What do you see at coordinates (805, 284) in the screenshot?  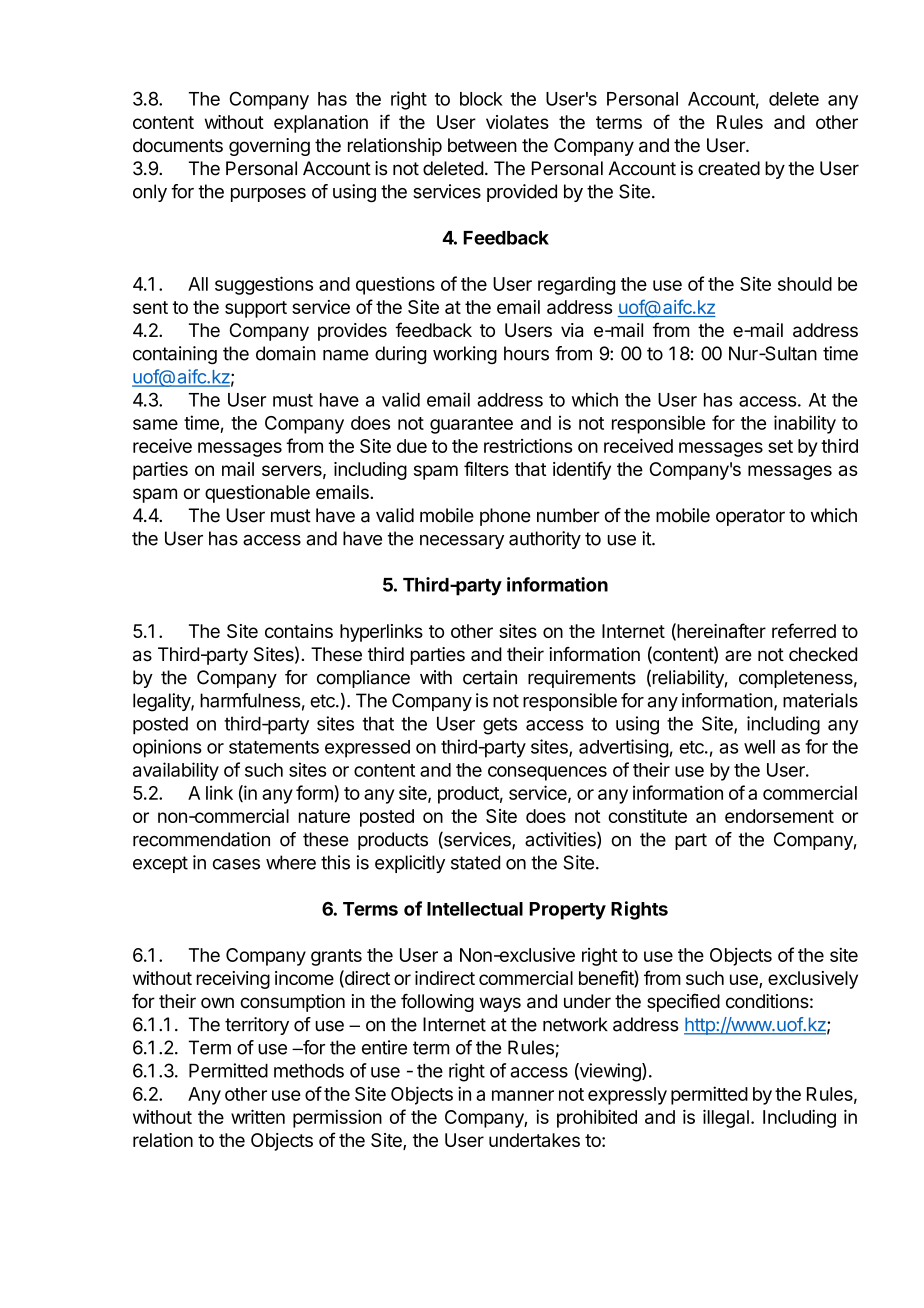 I see `should` at bounding box center [805, 284].
